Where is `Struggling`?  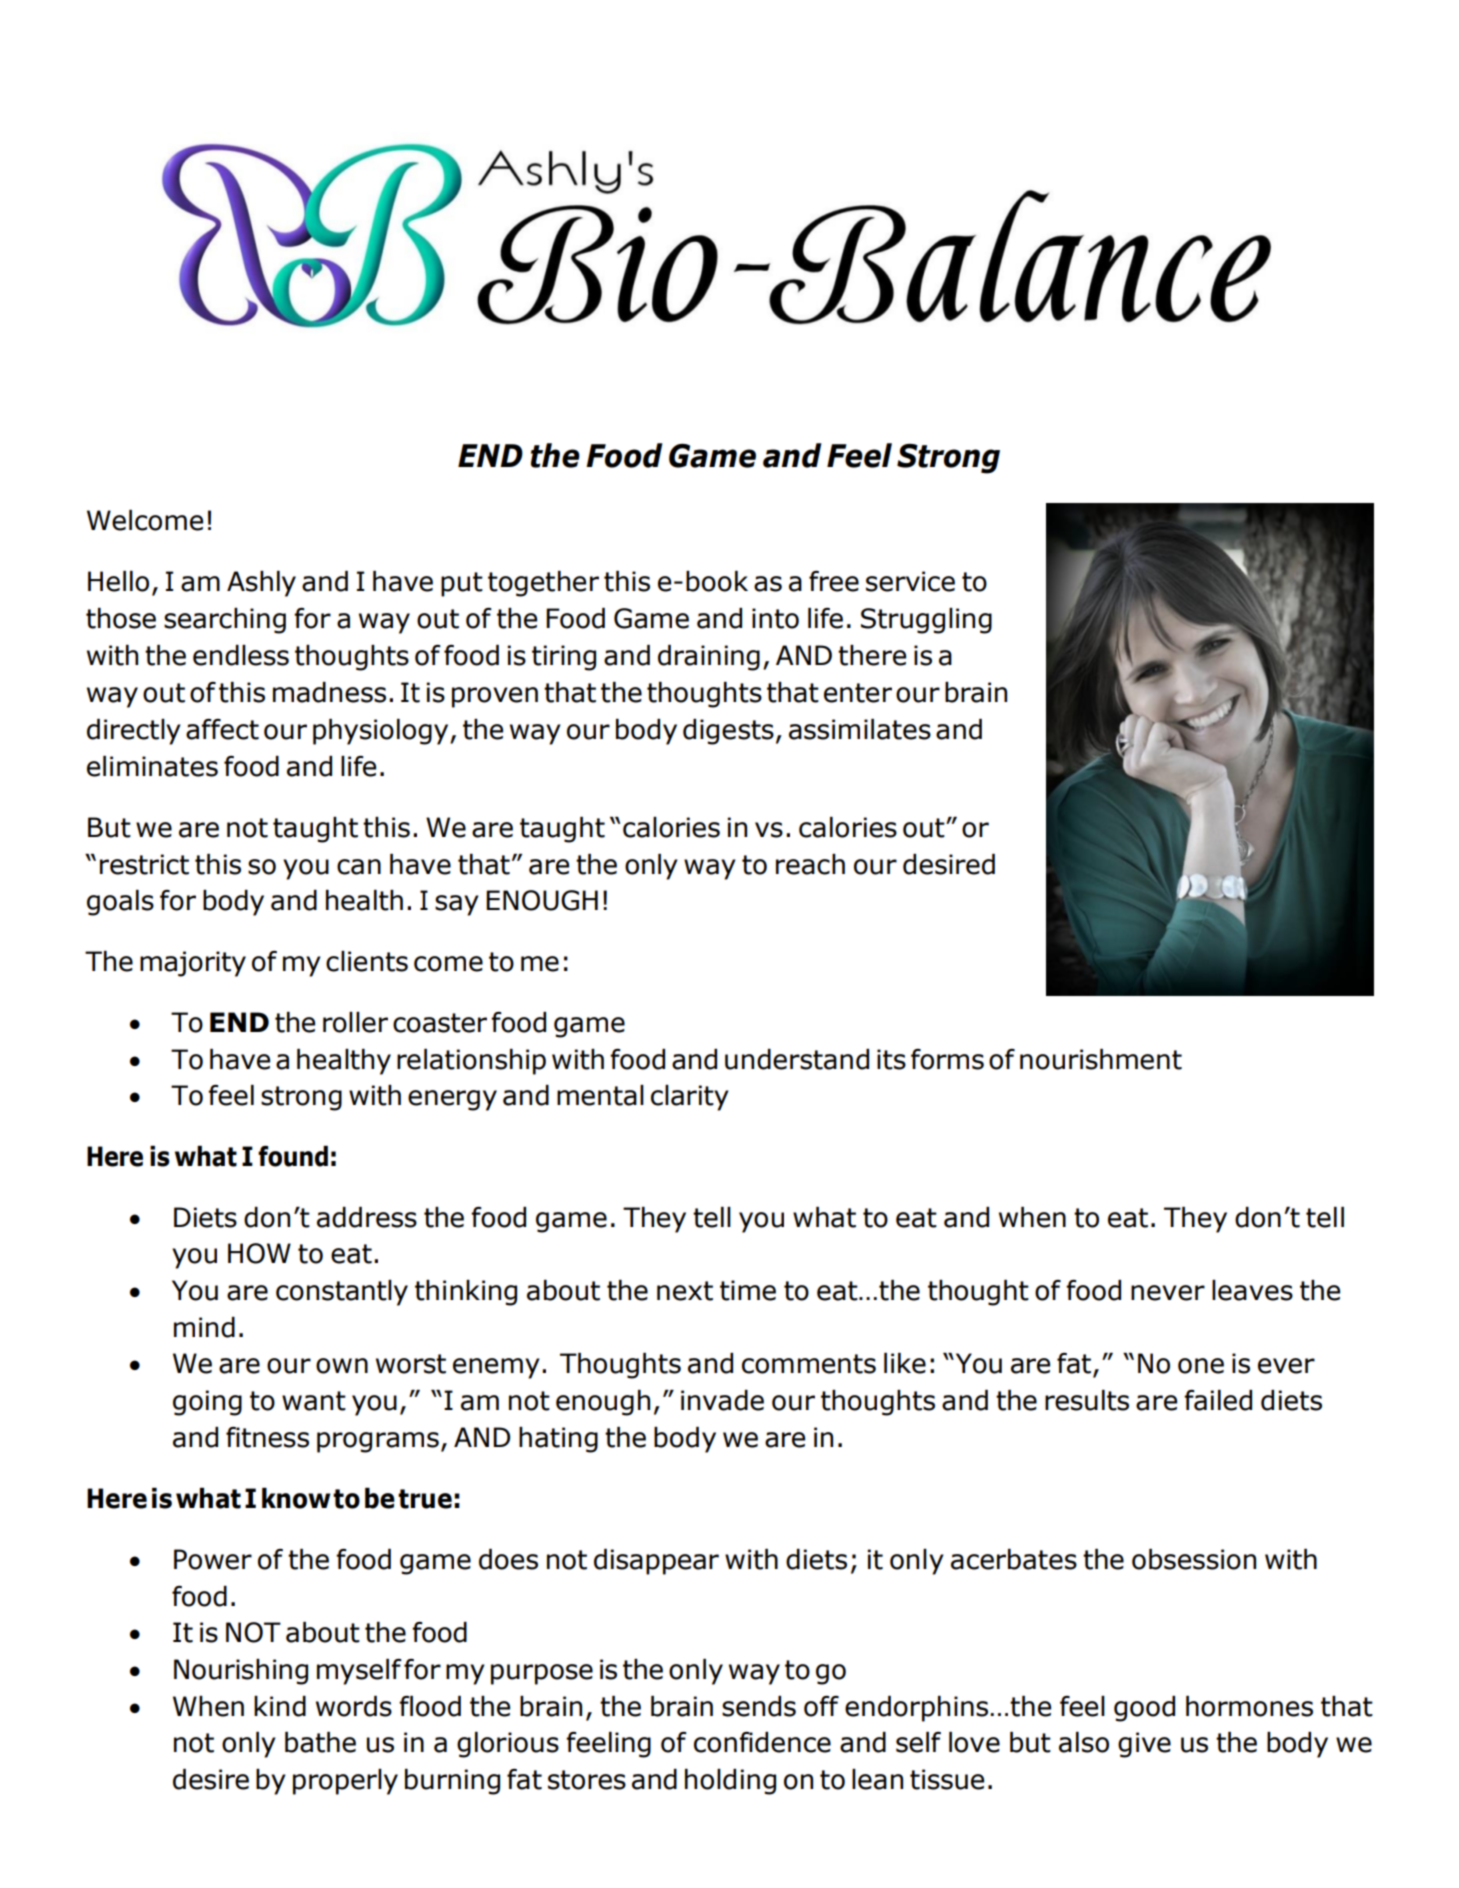
Struggling is located at coordinates (926, 621).
